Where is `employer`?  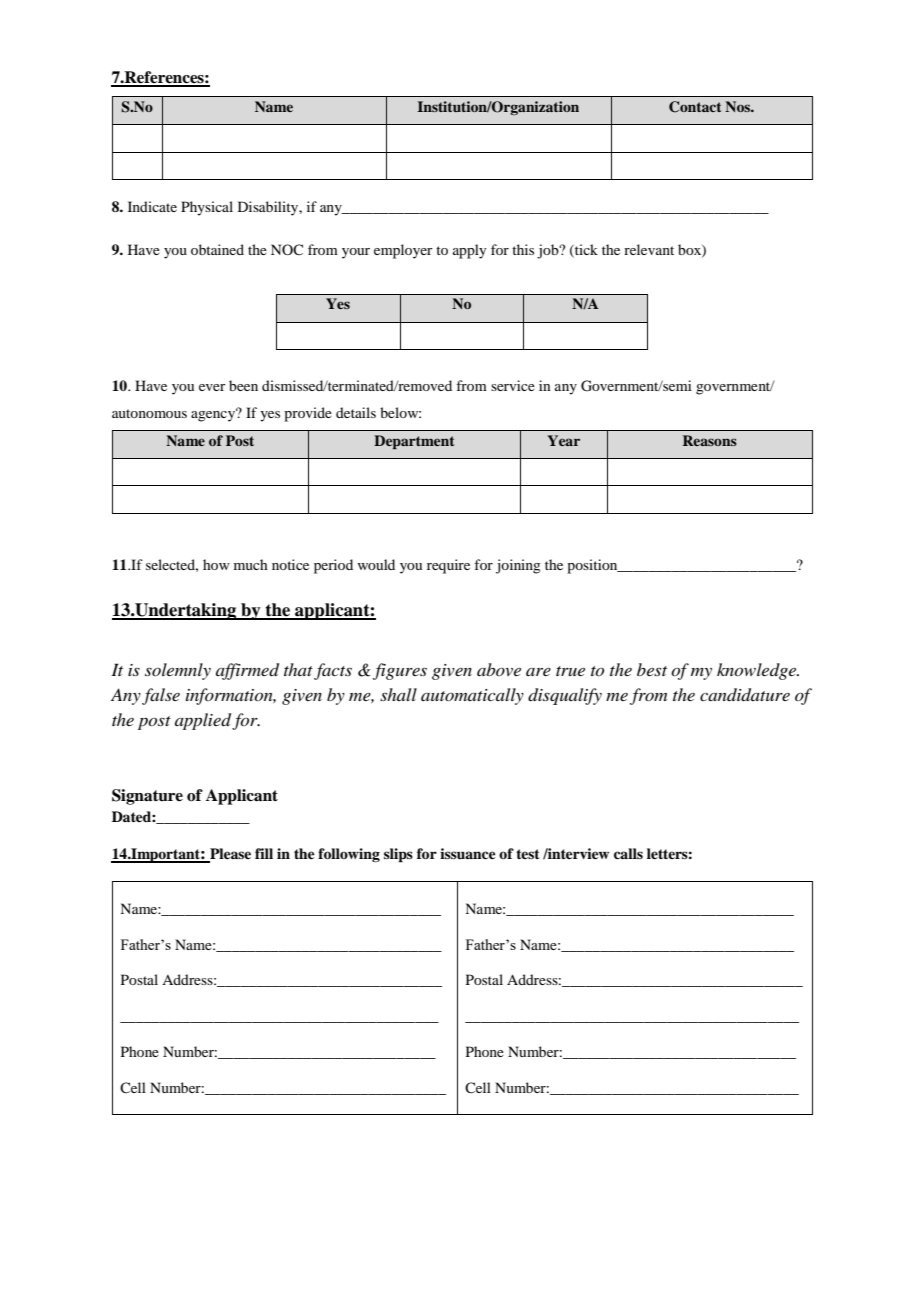
employer is located at coordinates (403, 251).
